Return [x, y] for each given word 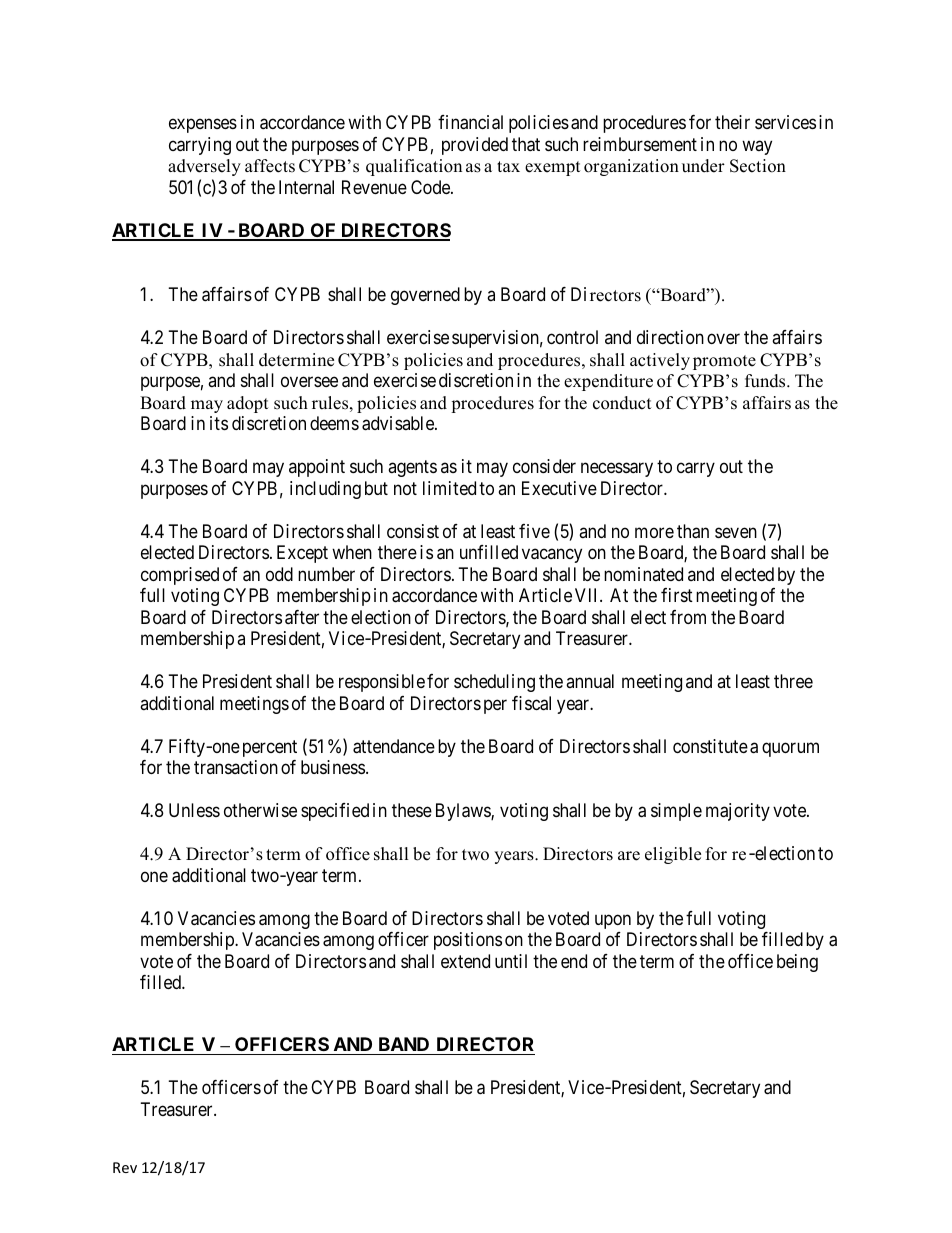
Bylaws [464, 812]
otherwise [260, 810]
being [797, 963]
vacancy [552, 556]
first [677, 595]
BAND [404, 1044]
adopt [248, 404]
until [511, 961]
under [703, 166]
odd [279, 574]
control [572, 337]
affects [270, 166]
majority [738, 812]
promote [724, 362]
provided [475, 146]
